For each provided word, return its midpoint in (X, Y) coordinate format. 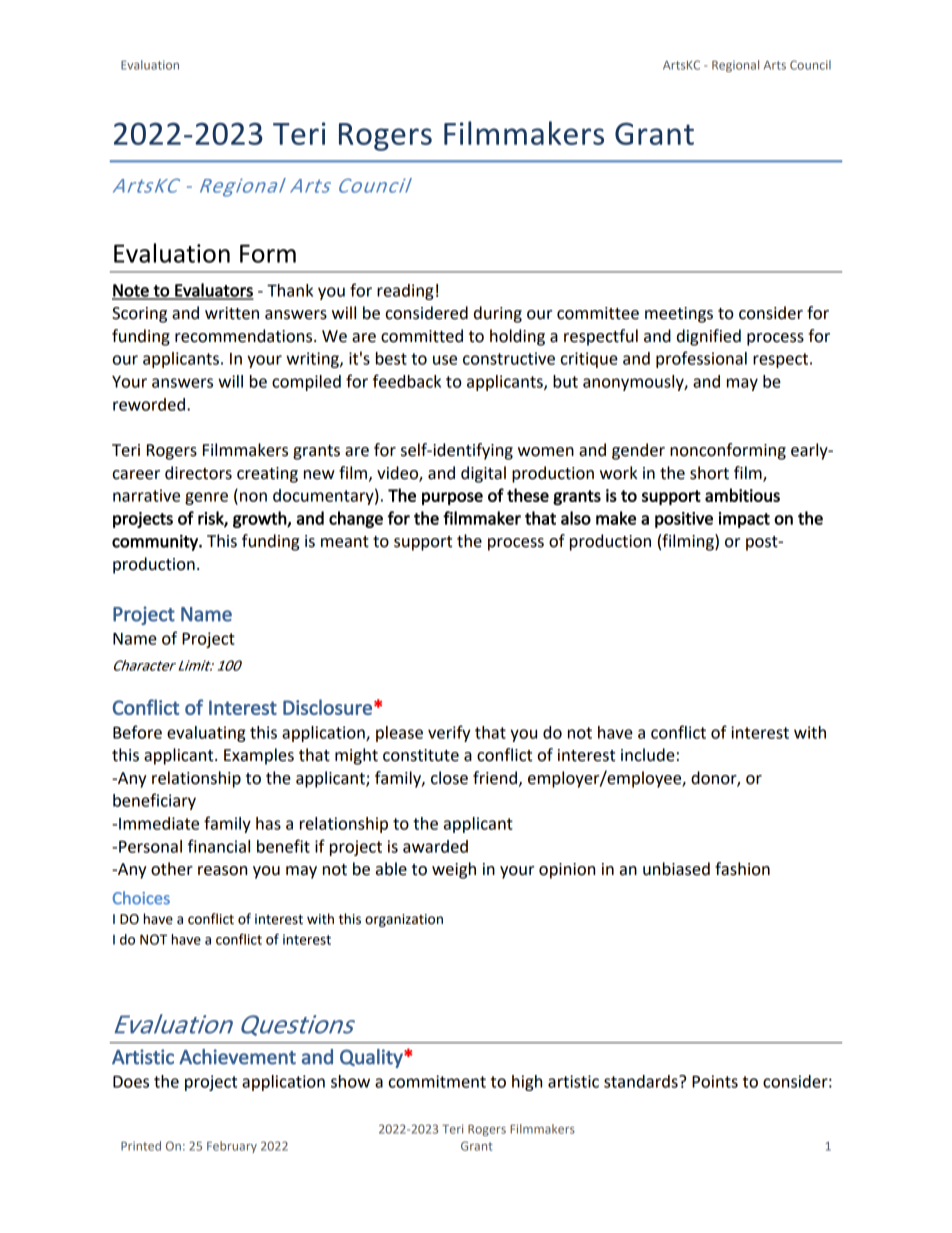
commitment (437, 1081)
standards (642, 1081)
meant (345, 542)
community (156, 543)
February (232, 1147)
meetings (679, 315)
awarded (435, 846)
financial (219, 846)
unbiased (676, 869)
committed (422, 336)
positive (684, 520)
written (232, 313)
